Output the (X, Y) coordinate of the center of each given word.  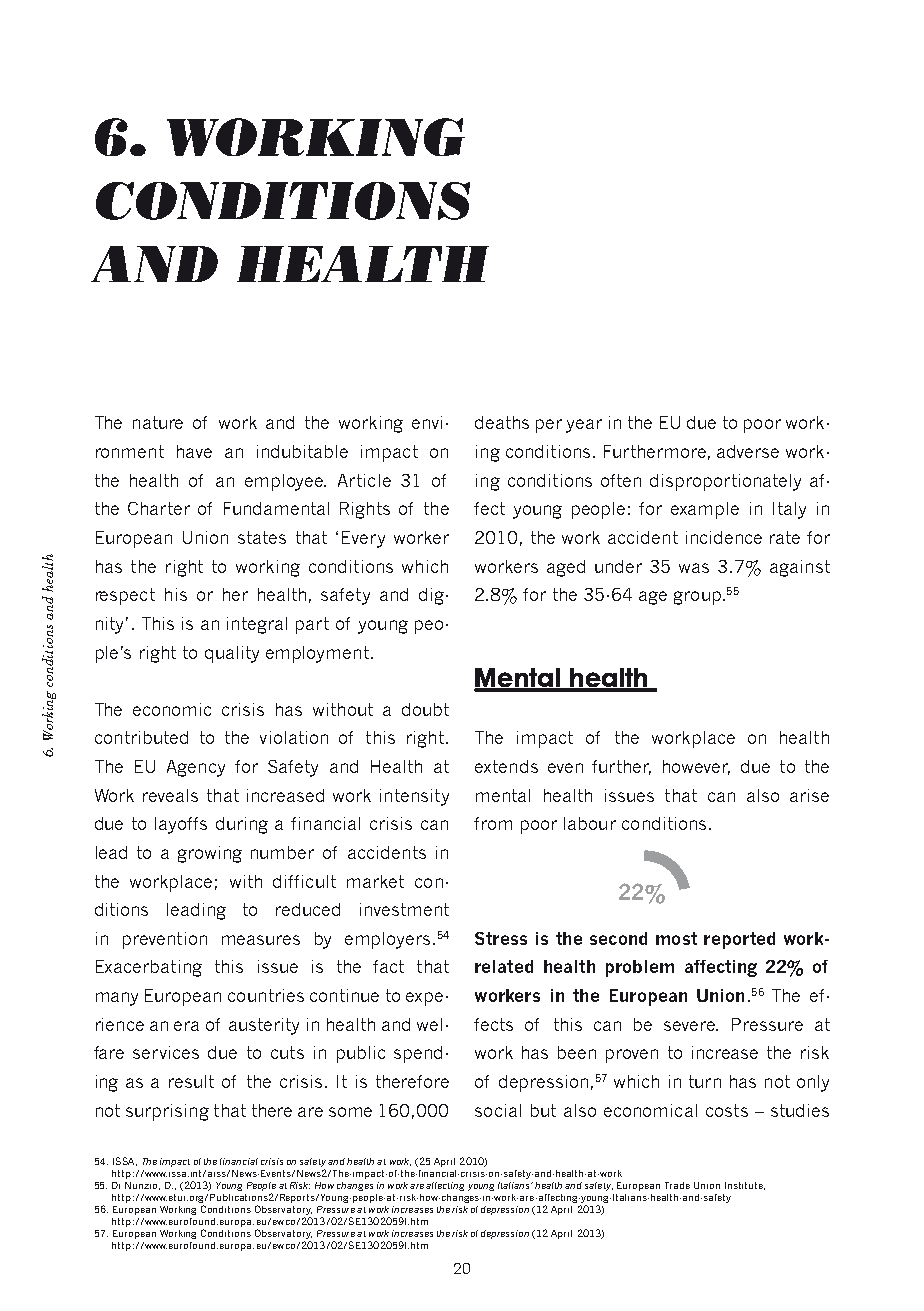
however (696, 767)
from (493, 823)
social (498, 1110)
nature (158, 422)
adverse (748, 451)
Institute (745, 1186)
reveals (170, 795)
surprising (167, 1112)
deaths (502, 422)
